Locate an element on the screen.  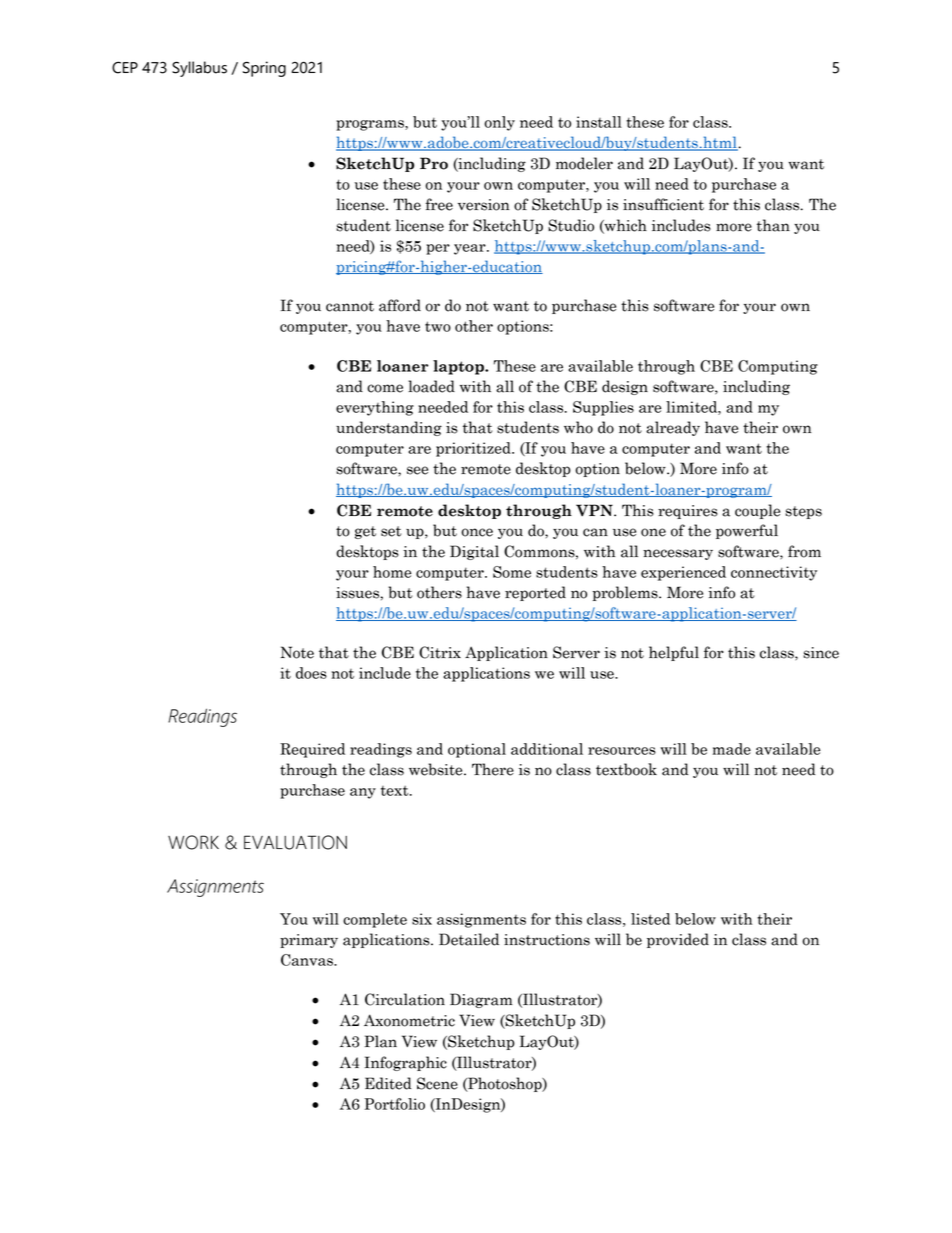
Some is located at coordinates (512, 572).
